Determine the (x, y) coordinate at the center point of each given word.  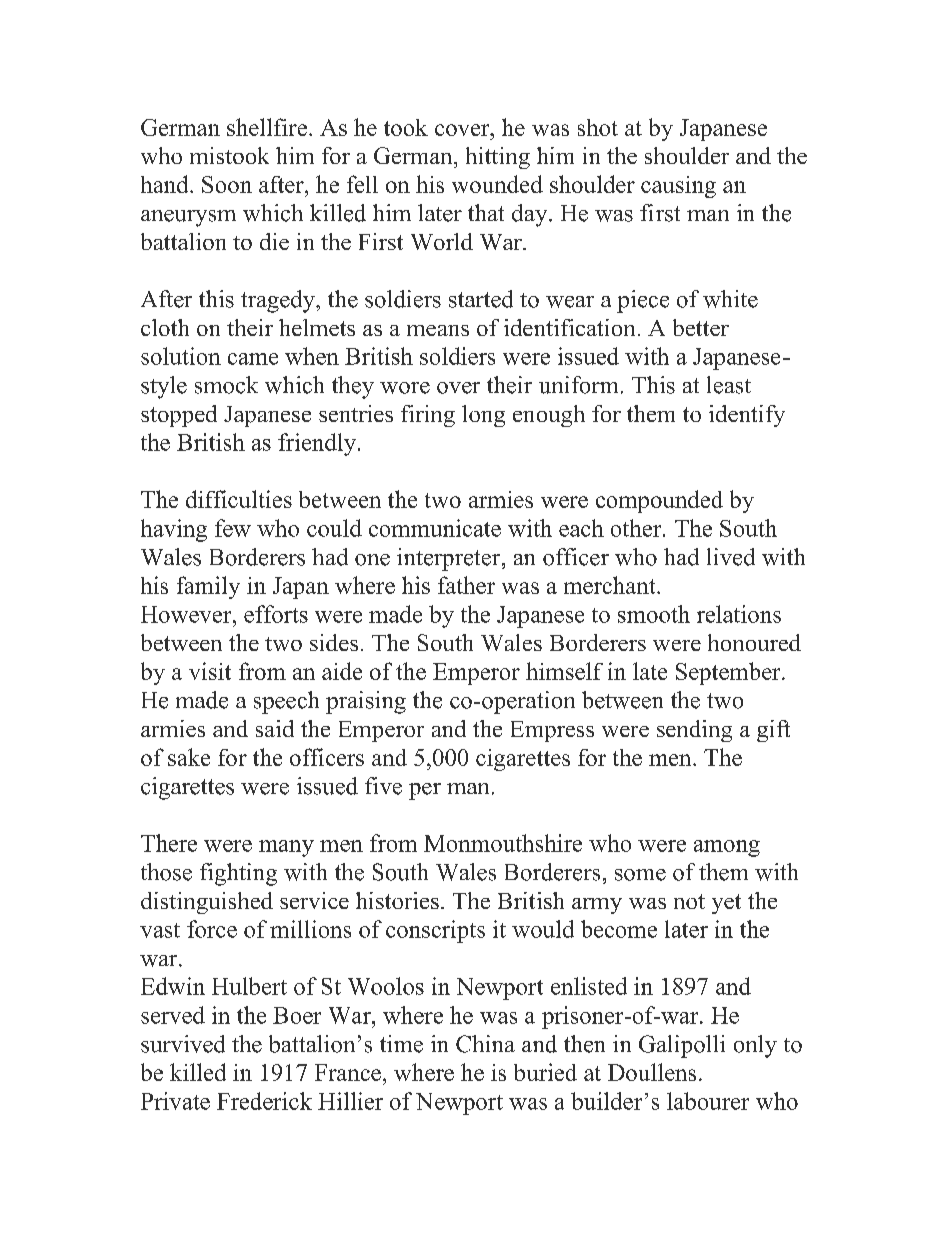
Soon (227, 184)
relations (739, 614)
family (208, 587)
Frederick (264, 1101)
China (485, 1044)
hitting (498, 158)
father (466, 585)
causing (678, 187)
